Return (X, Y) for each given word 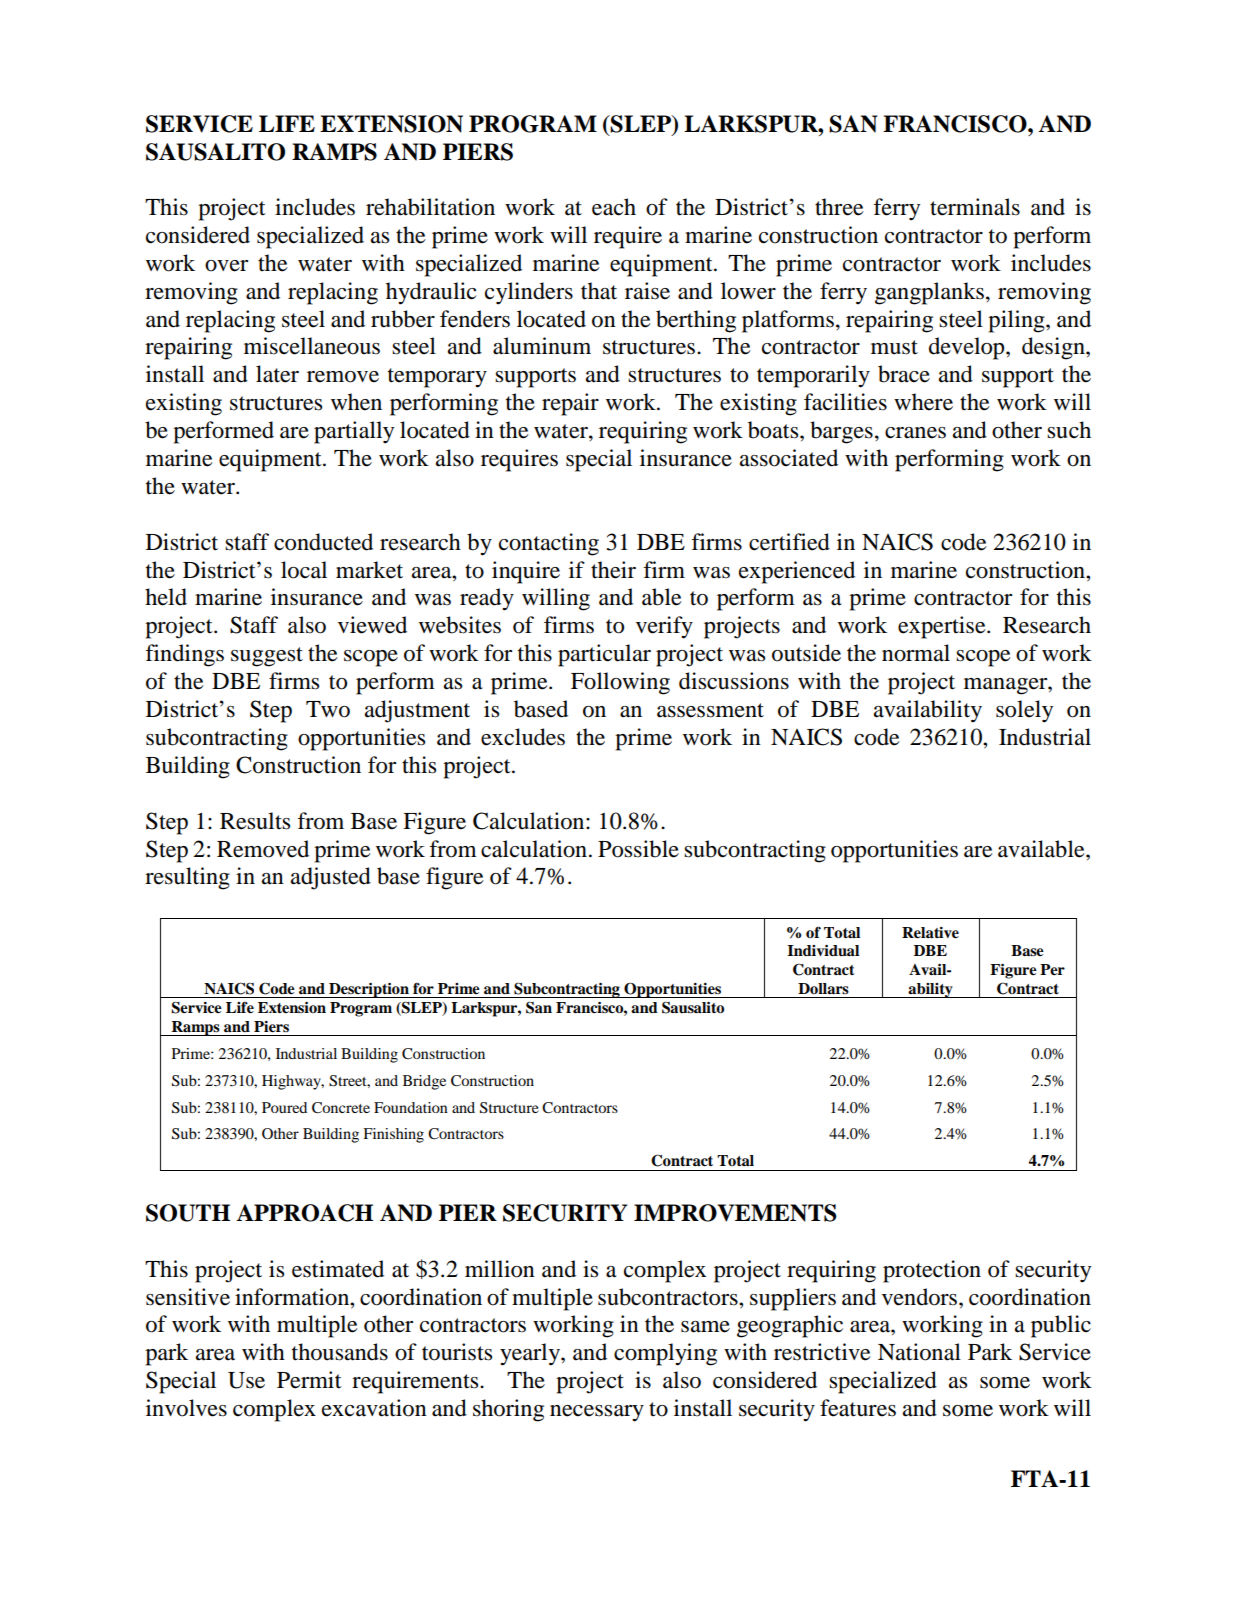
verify (664, 627)
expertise (943, 627)
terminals (975, 207)
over (226, 266)
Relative (930, 933)
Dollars (823, 989)
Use (246, 1380)
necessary (597, 1413)
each (614, 207)
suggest (267, 657)
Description (369, 990)
